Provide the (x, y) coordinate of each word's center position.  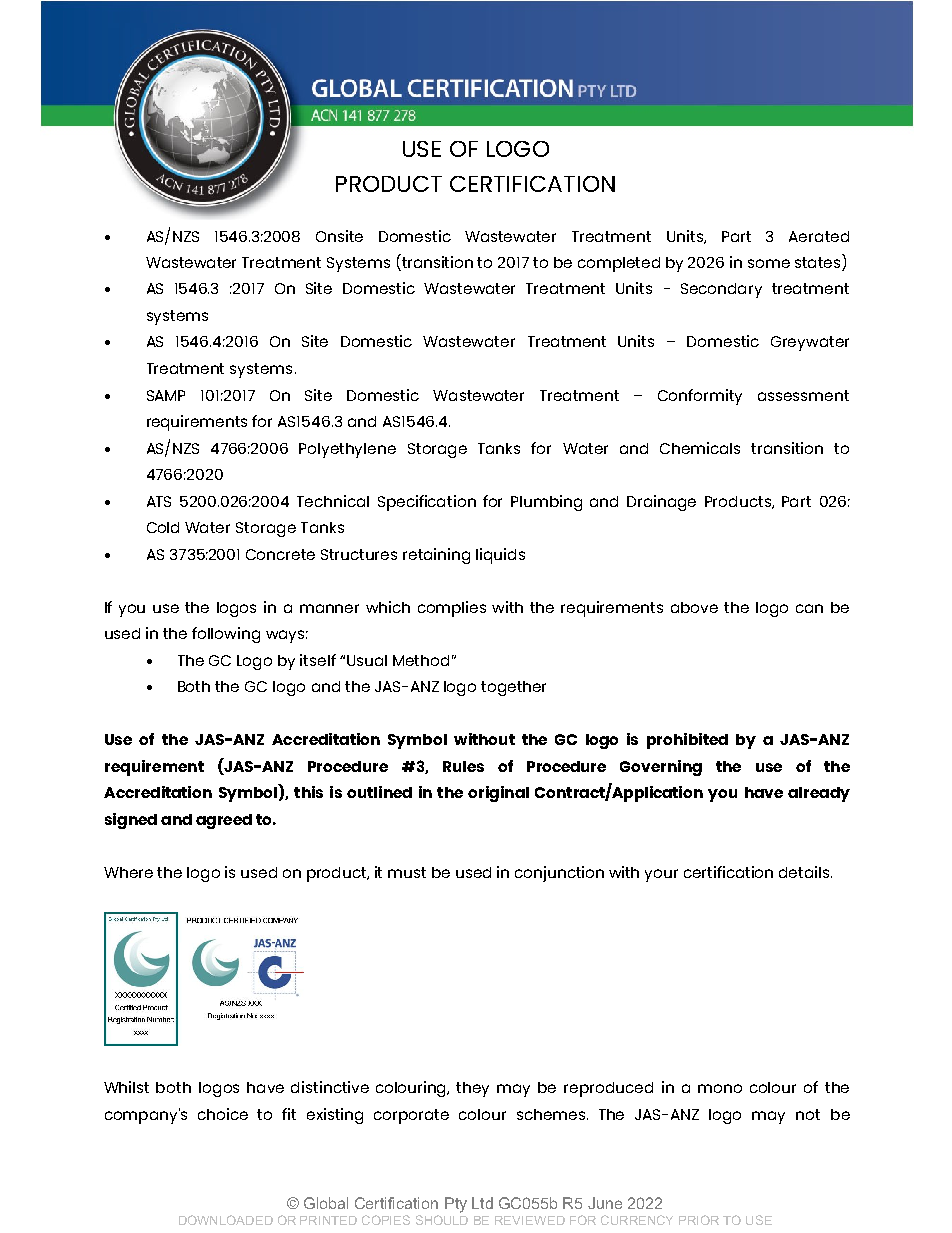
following (226, 635)
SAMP (166, 395)
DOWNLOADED (226, 1220)
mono (720, 1088)
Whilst (126, 1087)
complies (452, 609)
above (694, 607)
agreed (224, 821)
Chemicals (700, 448)
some (769, 263)
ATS (159, 501)
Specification (427, 503)
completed (619, 264)
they (472, 1089)
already (819, 794)
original (498, 794)
